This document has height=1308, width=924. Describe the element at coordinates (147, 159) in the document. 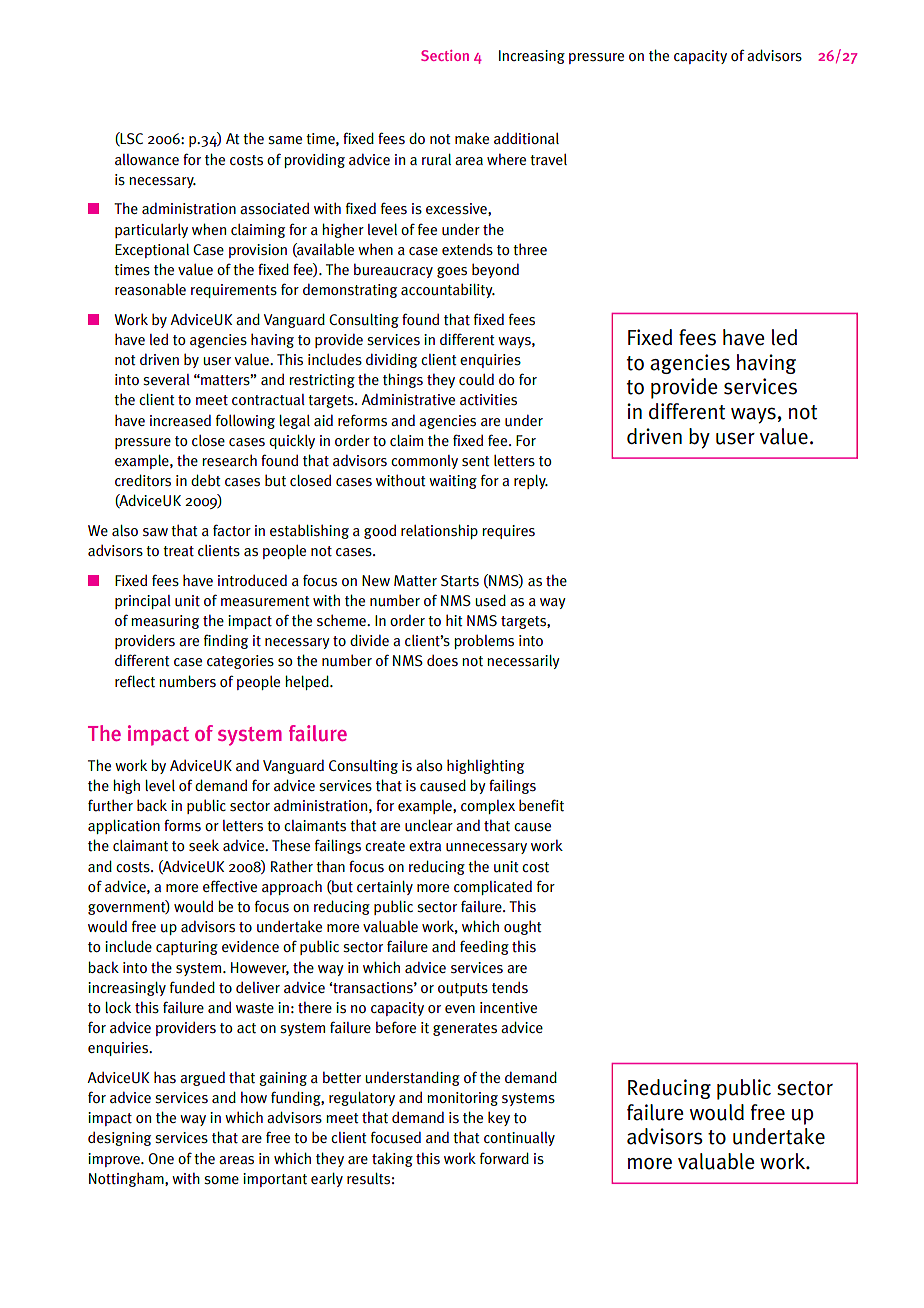

I see `allowance` at that location.
